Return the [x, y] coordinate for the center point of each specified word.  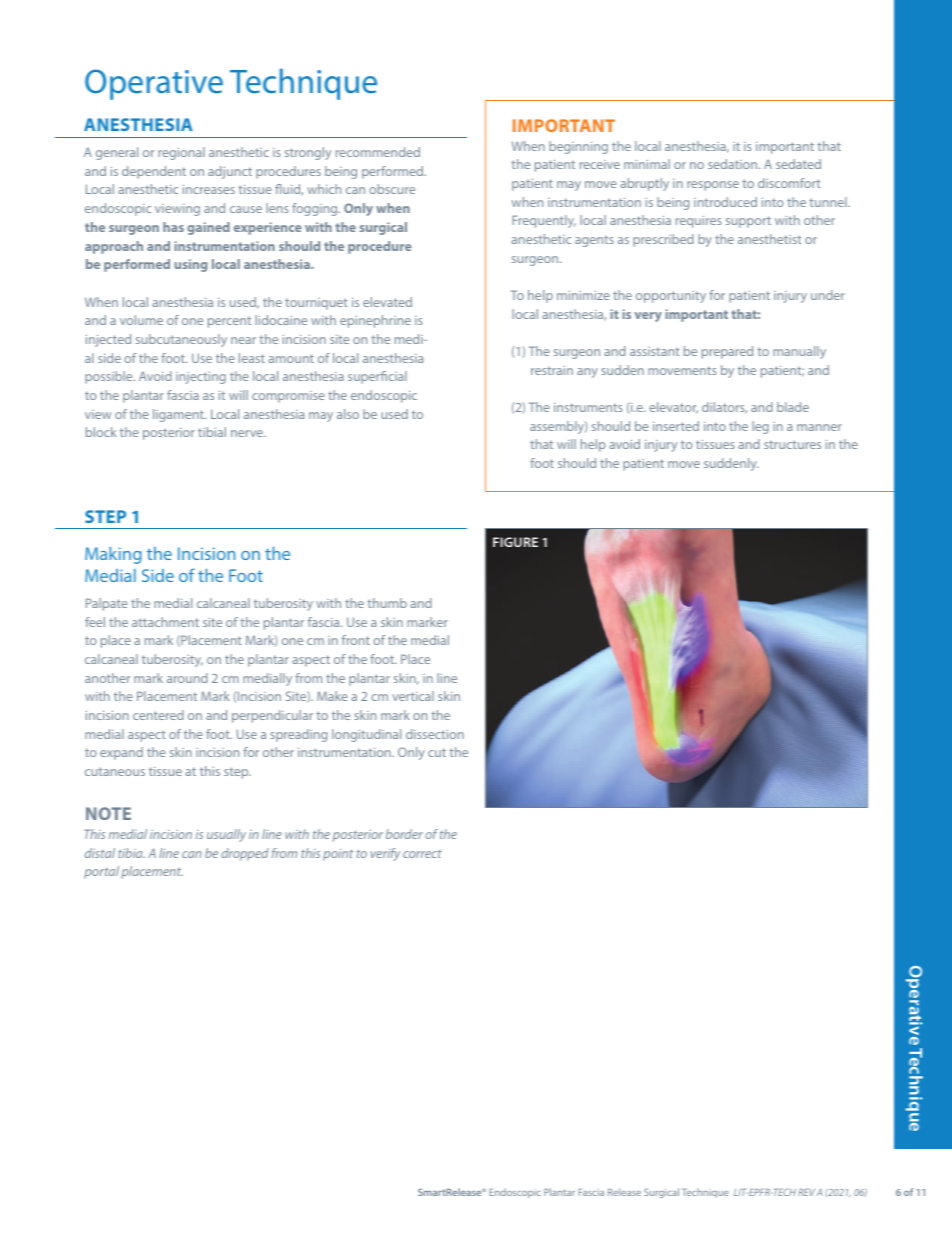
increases [209, 189]
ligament [179, 415]
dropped [245, 854]
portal [101, 872]
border [404, 834]
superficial [377, 377]
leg [760, 427]
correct [422, 854]
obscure [392, 189]
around [187, 678]
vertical [413, 696]
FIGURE [515, 542]
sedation [734, 164]
